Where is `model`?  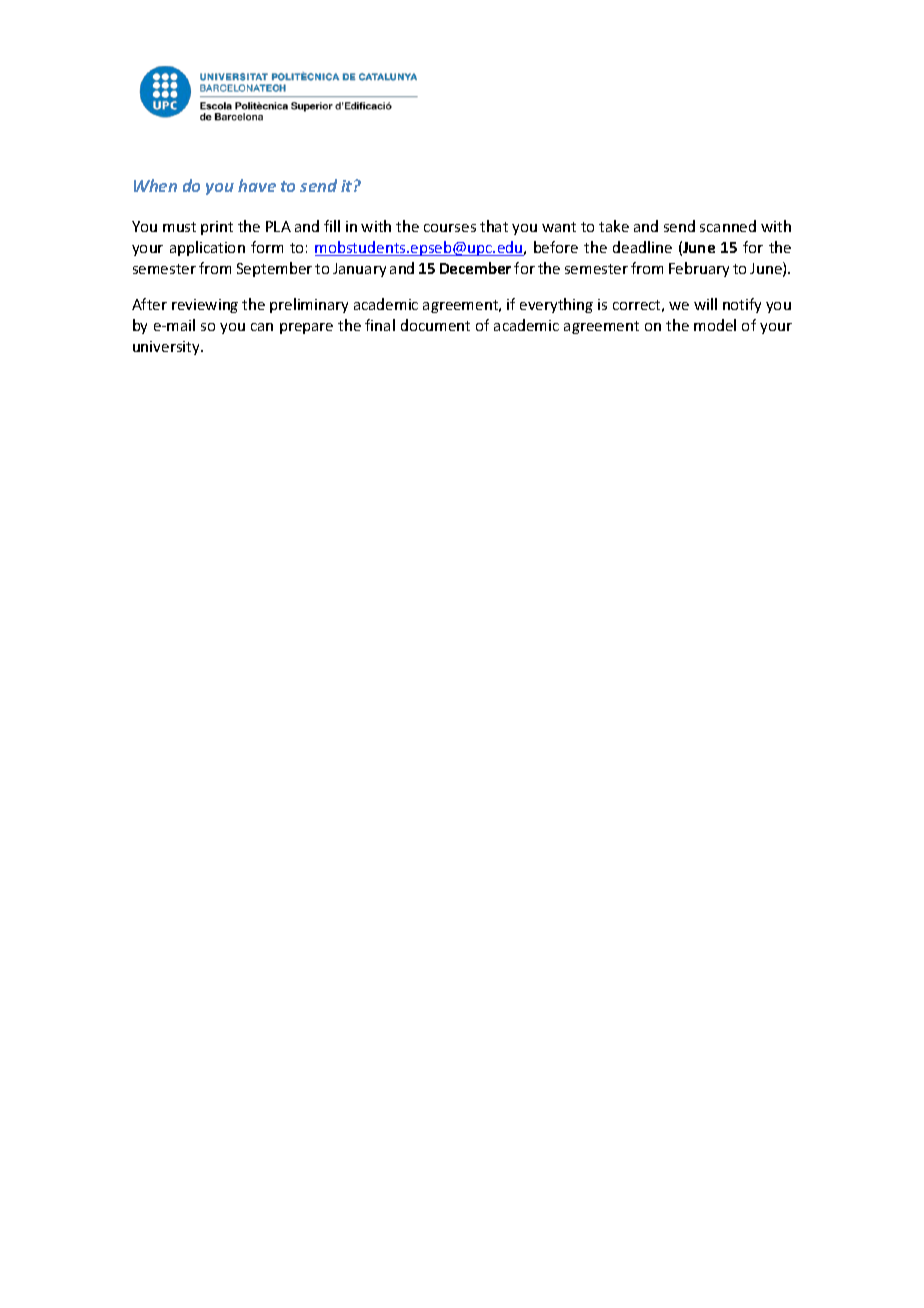
model is located at coordinates (715, 325).
